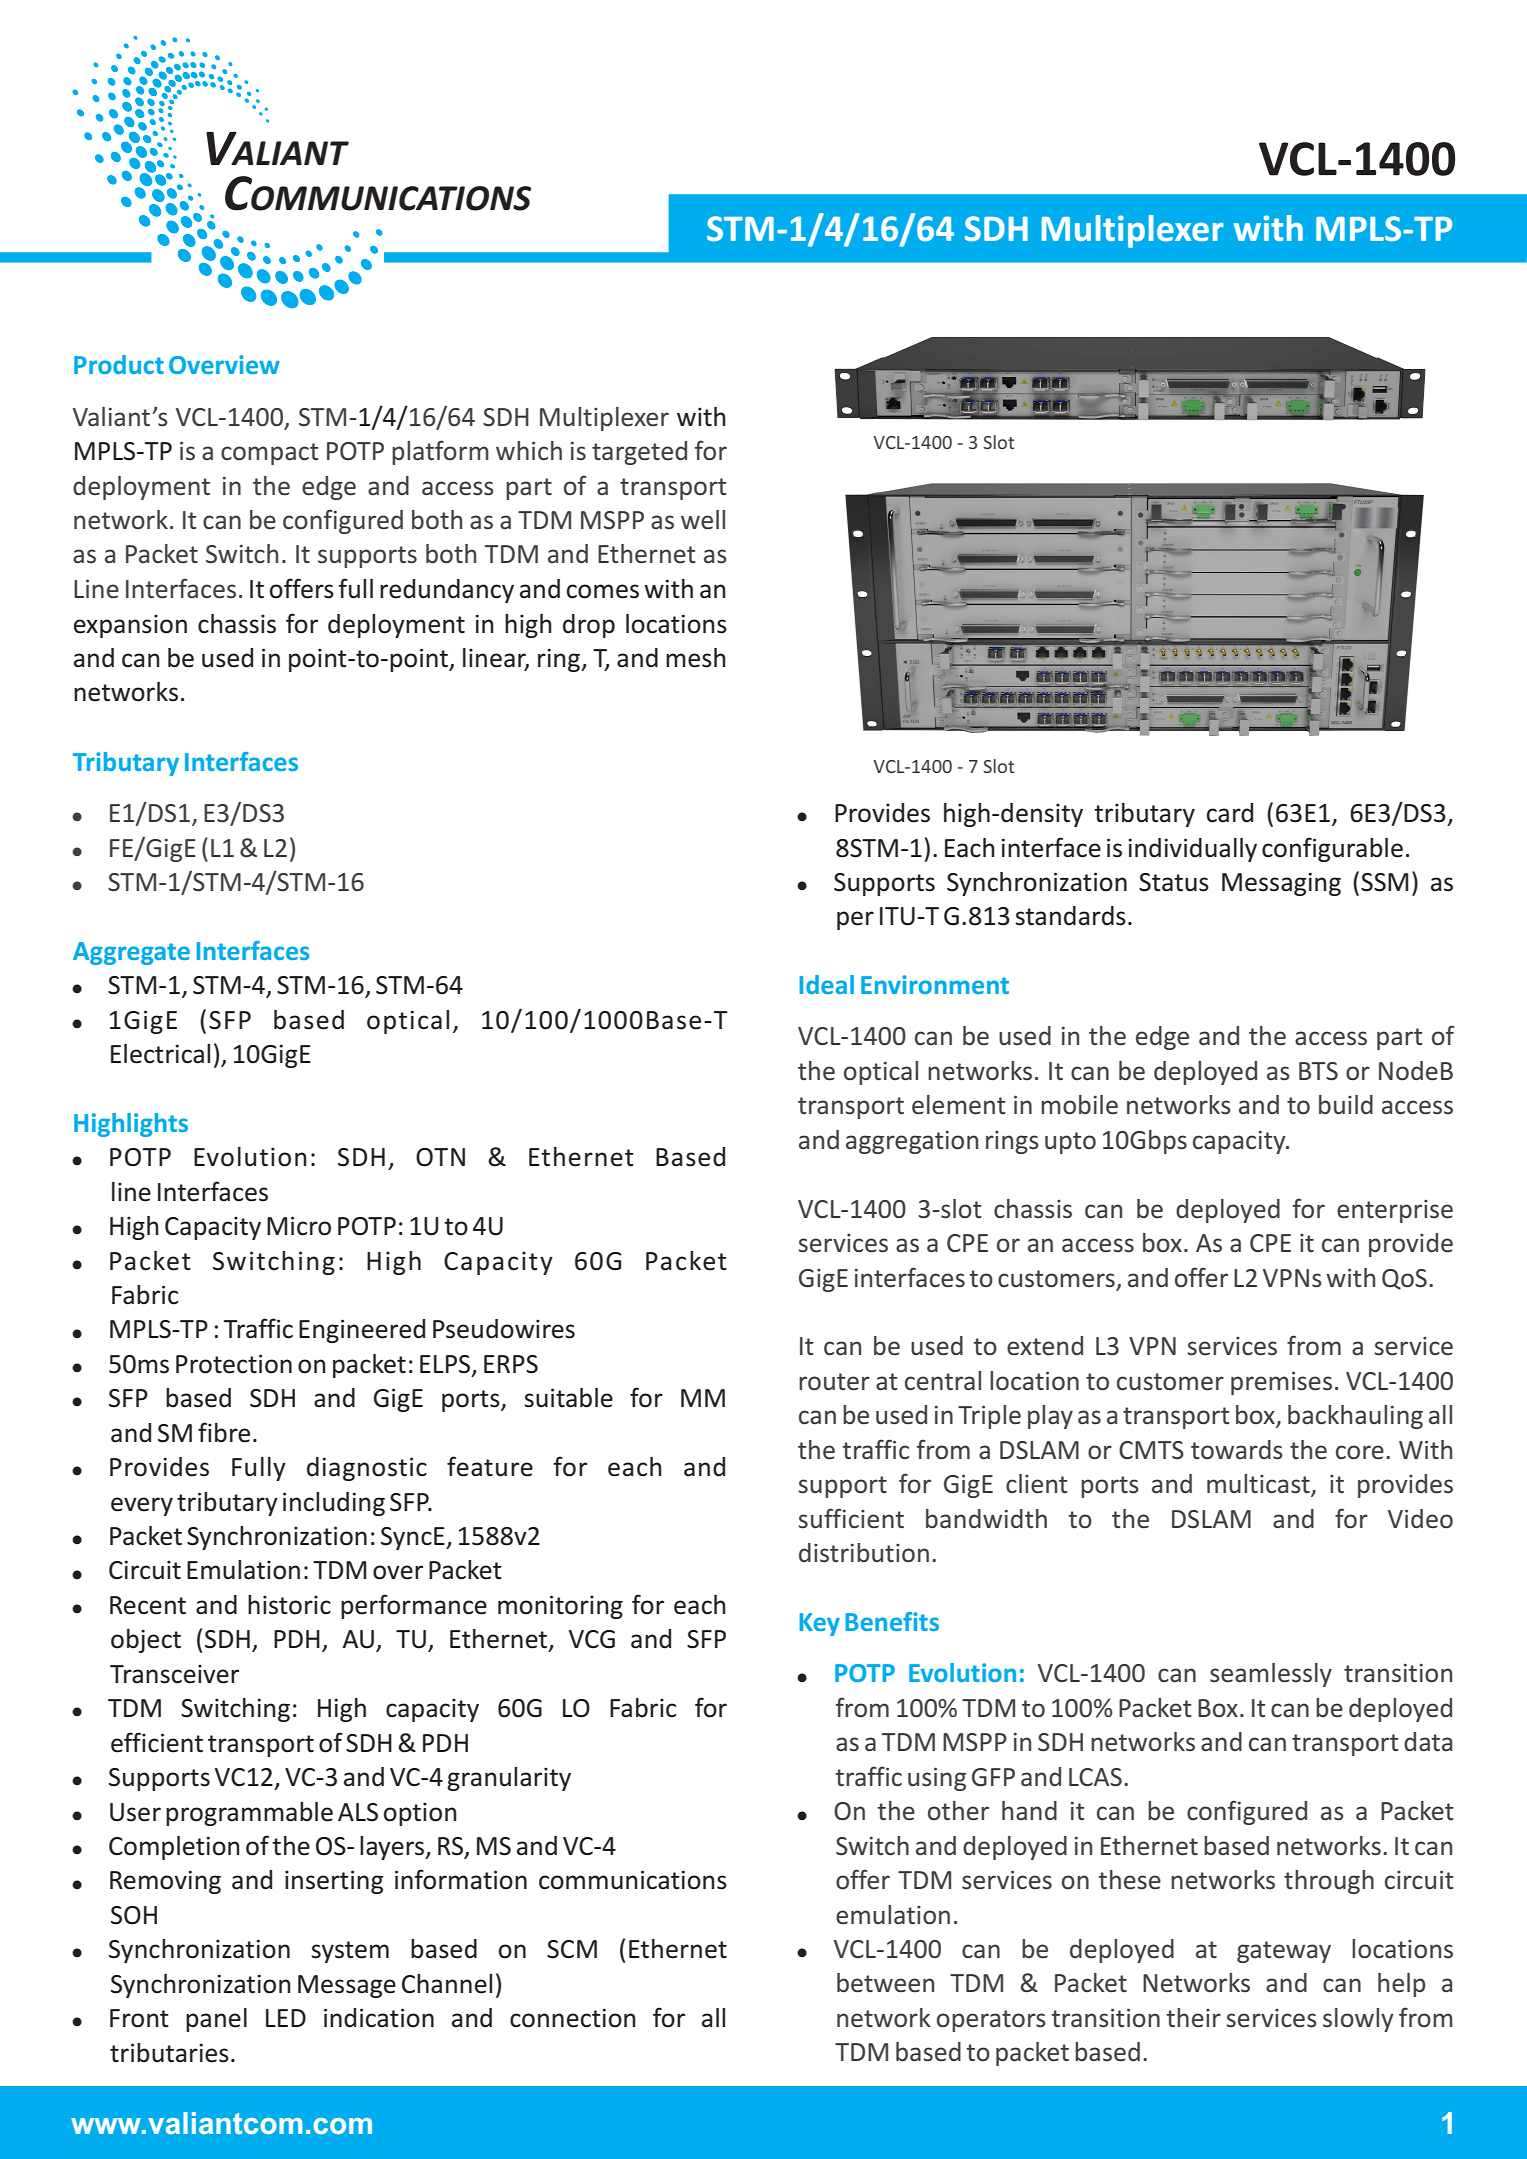  Describe the element at coordinates (1395, 1211) in the screenshot. I see `enterprise` at that location.
